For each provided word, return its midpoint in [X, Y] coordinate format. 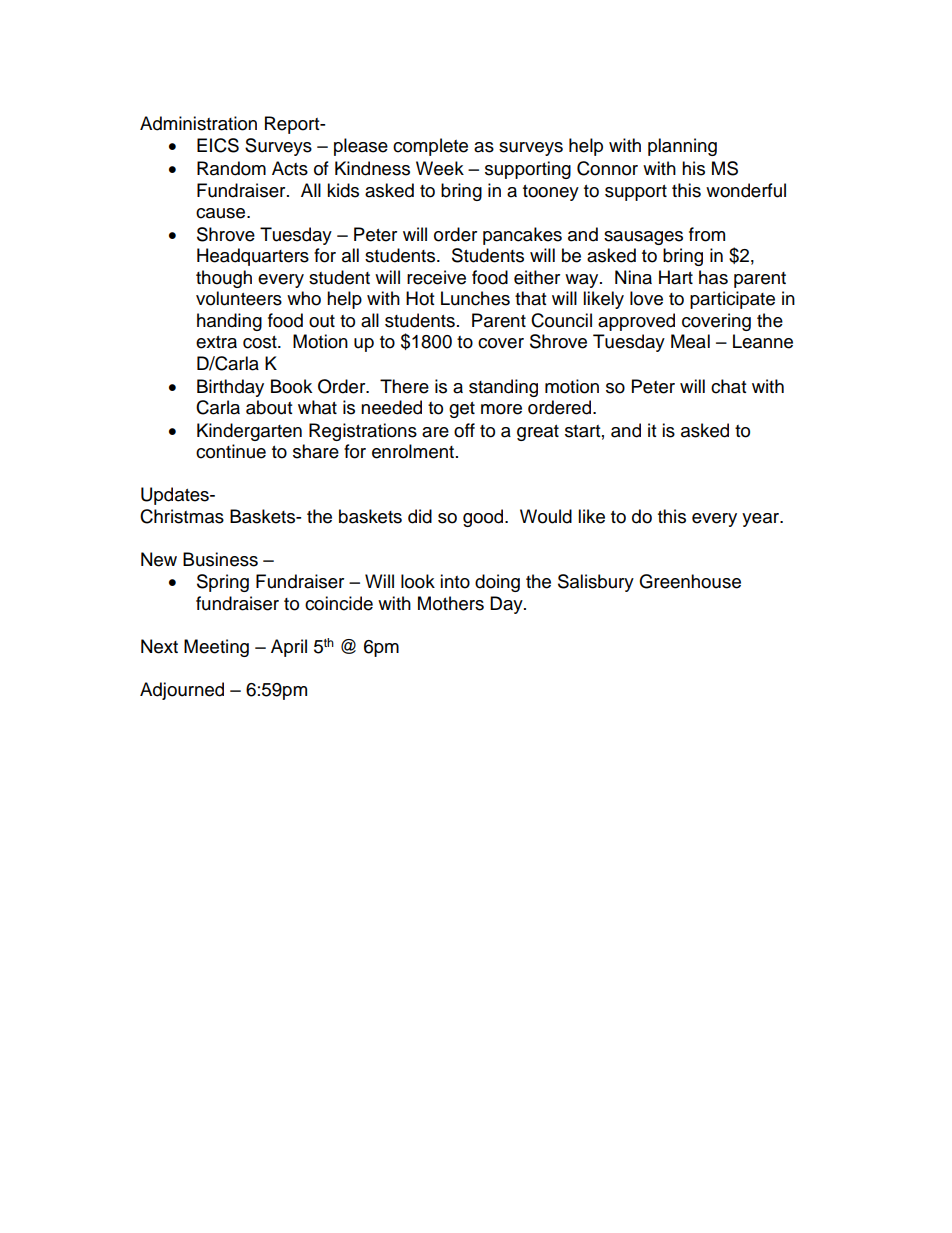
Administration [198, 123]
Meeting [216, 648]
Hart [676, 277]
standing [503, 388]
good [484, 518]
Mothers [451, 603]
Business [220, 559]
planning [682, 147]
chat [728, 386]
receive [436, 277]
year [762, 520]
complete [430, 147]
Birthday [230, 388]
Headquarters [253, 257]
